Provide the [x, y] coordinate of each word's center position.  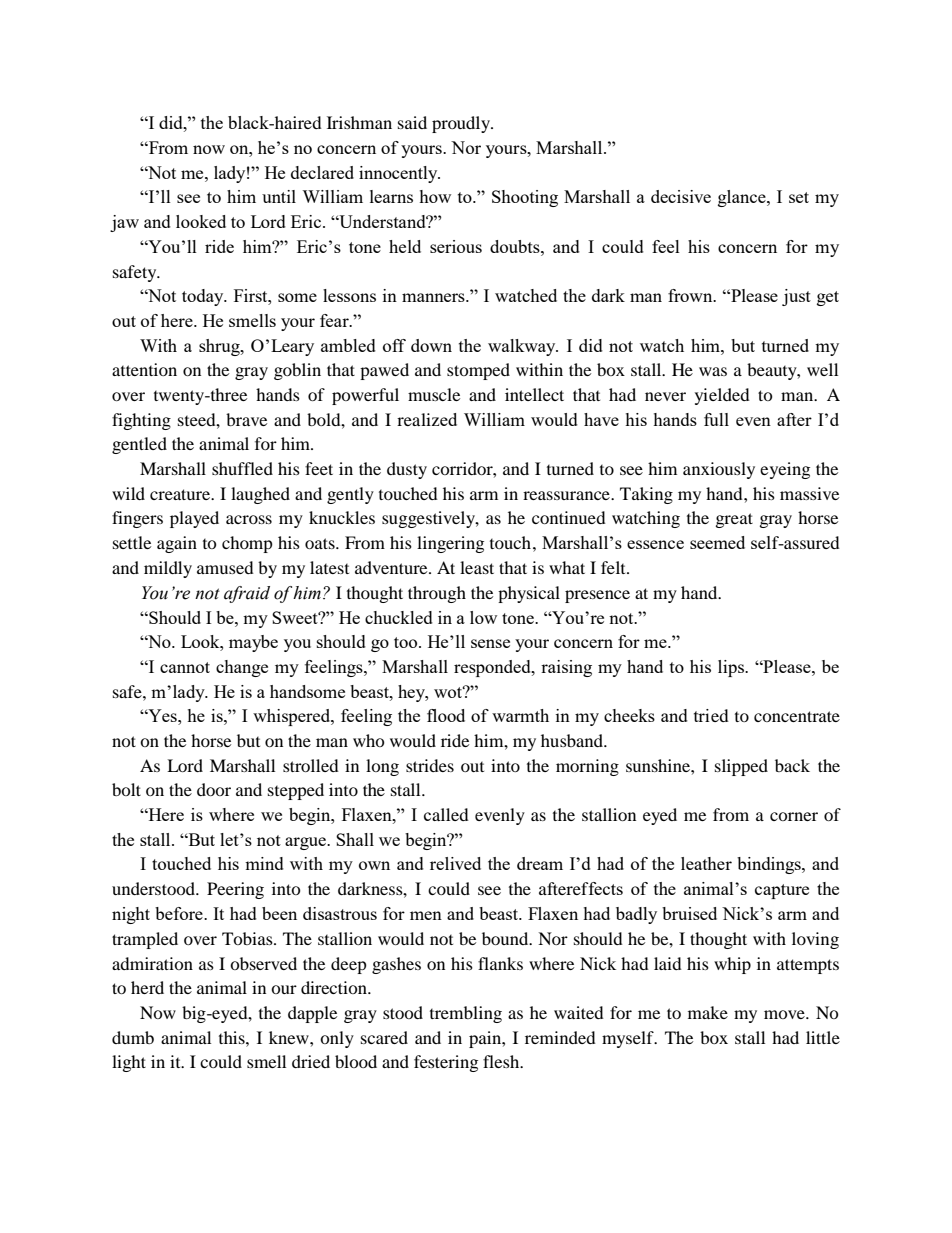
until [279, 196]
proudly [462, 124]
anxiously [719, 470]
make [708, 1012]
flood [446, 715]
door [214, 789]
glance [743, 198]
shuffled [242, 468]
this [233, 1037]
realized [427, 419]
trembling [466, 1014]
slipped [741, 767]
